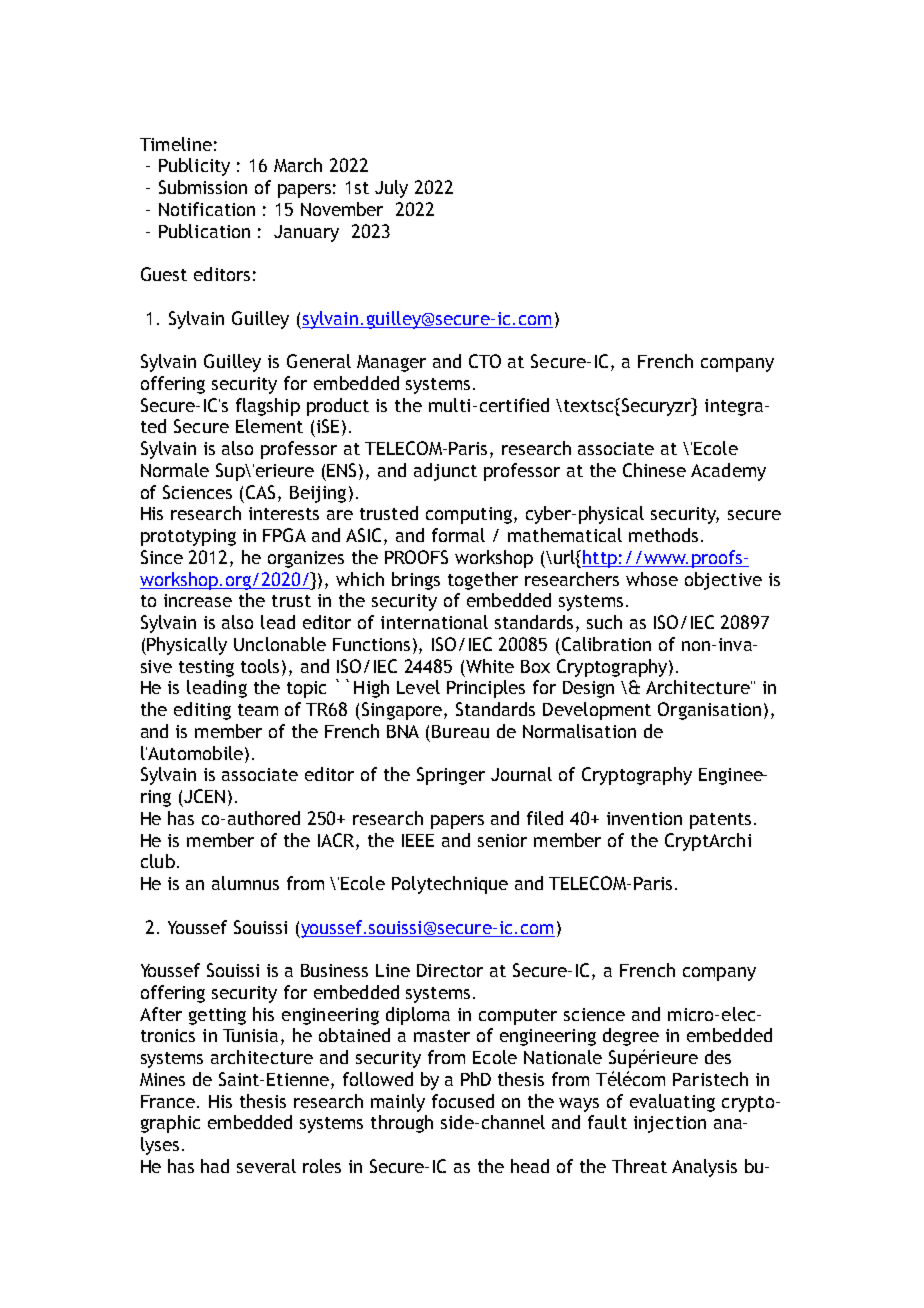 This page has height=1308, width=924. What do you see at coordinates (402, 1124) in the page?
I see `through` at bounding box center [402, 1124].
